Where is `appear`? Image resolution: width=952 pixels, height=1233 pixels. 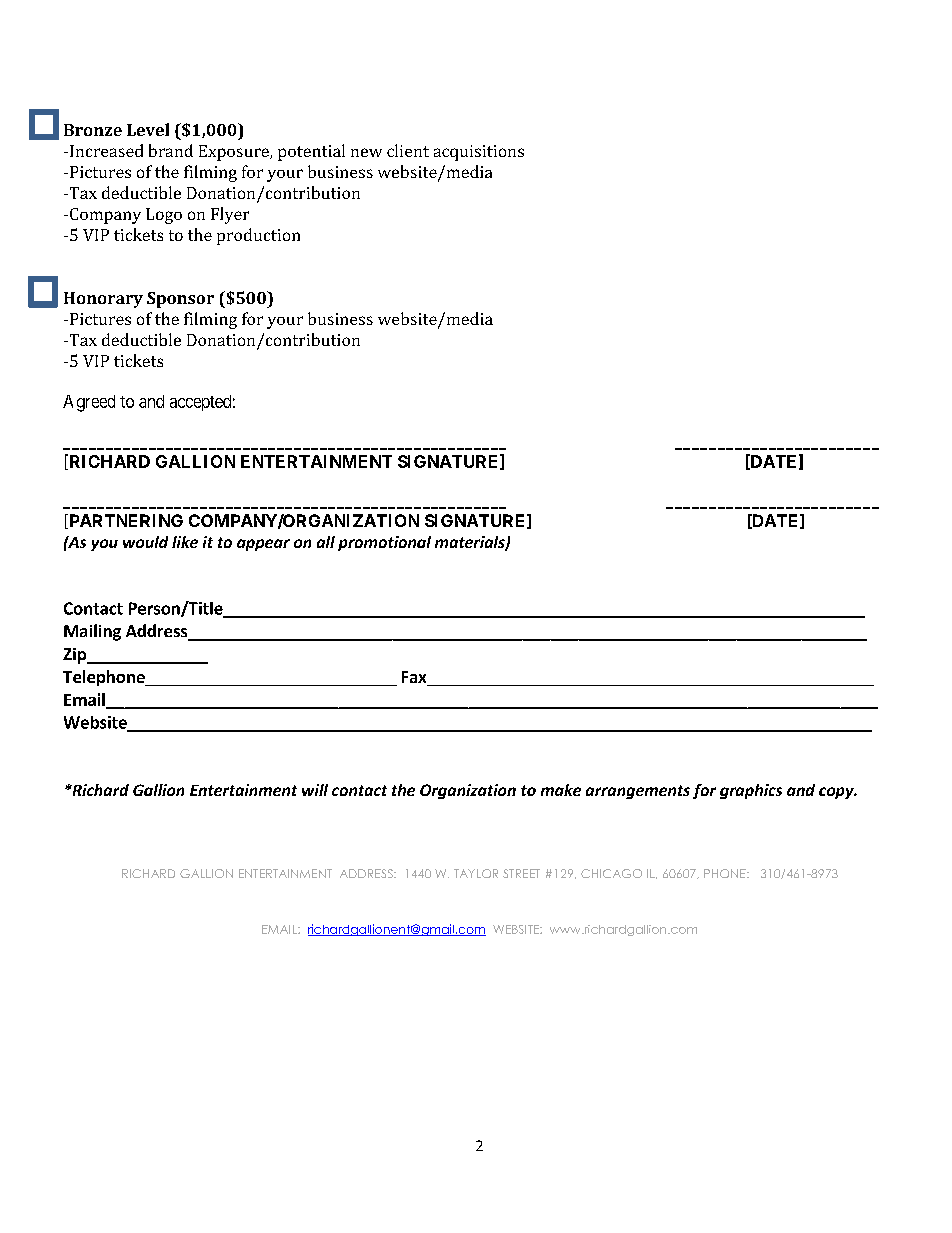
appear is located at coordinates (263, 545).
